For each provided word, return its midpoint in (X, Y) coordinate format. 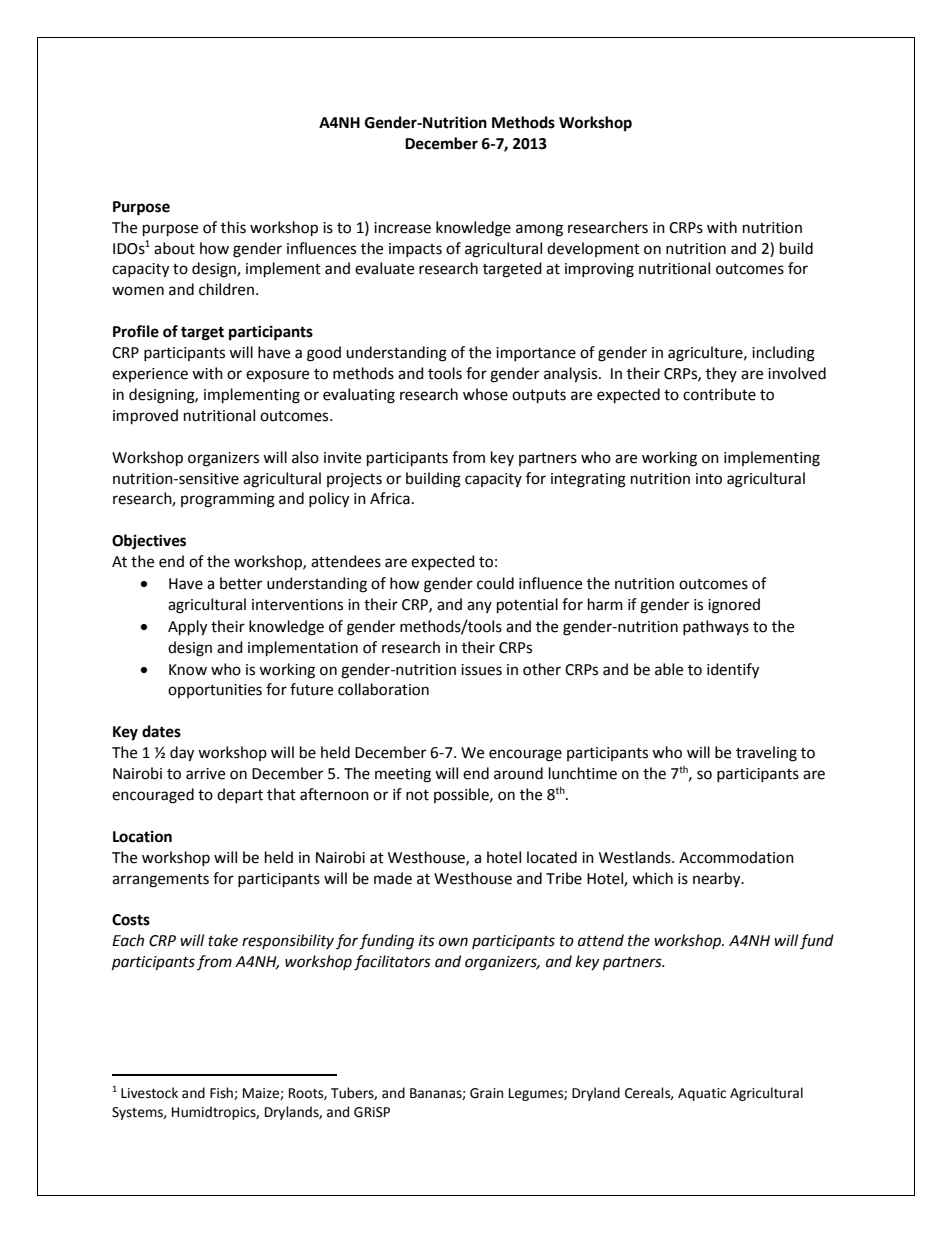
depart (240, 795)
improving (599, 270)
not (417, 795)
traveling (766, 754)
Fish (222, 1093)
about (174, 248)
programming (228, 500)
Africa (390, 498)
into (709, 479)
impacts (415, 250)
